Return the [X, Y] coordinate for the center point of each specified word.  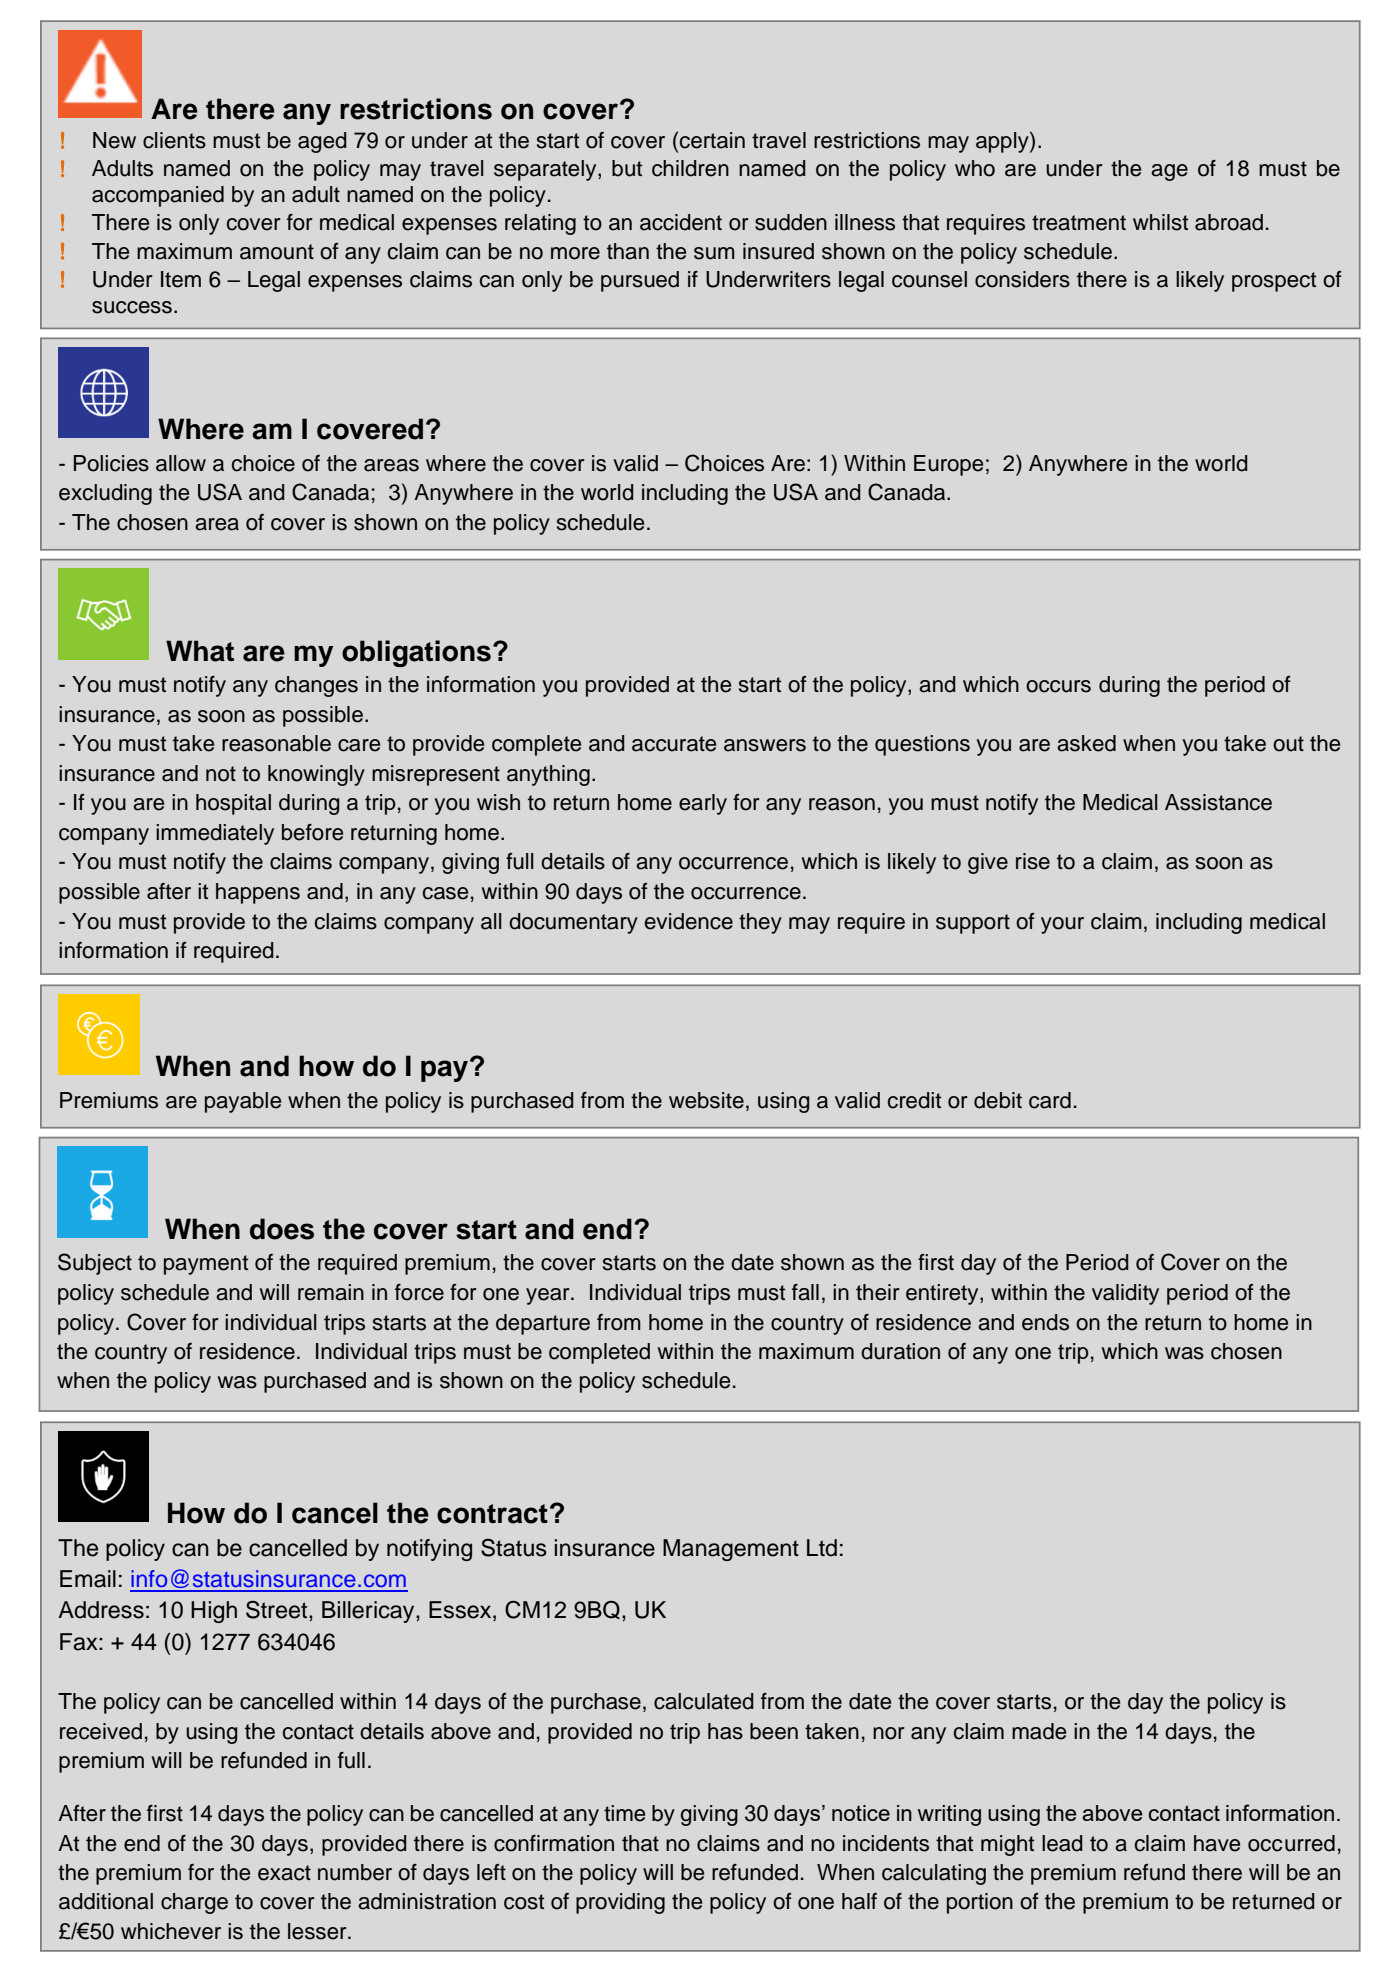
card [1050, 1100]
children [690, 168]
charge [194, 1903]
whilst [1160, 222]
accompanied [158, 196]
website [706, 1100]
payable [243, 1102]
